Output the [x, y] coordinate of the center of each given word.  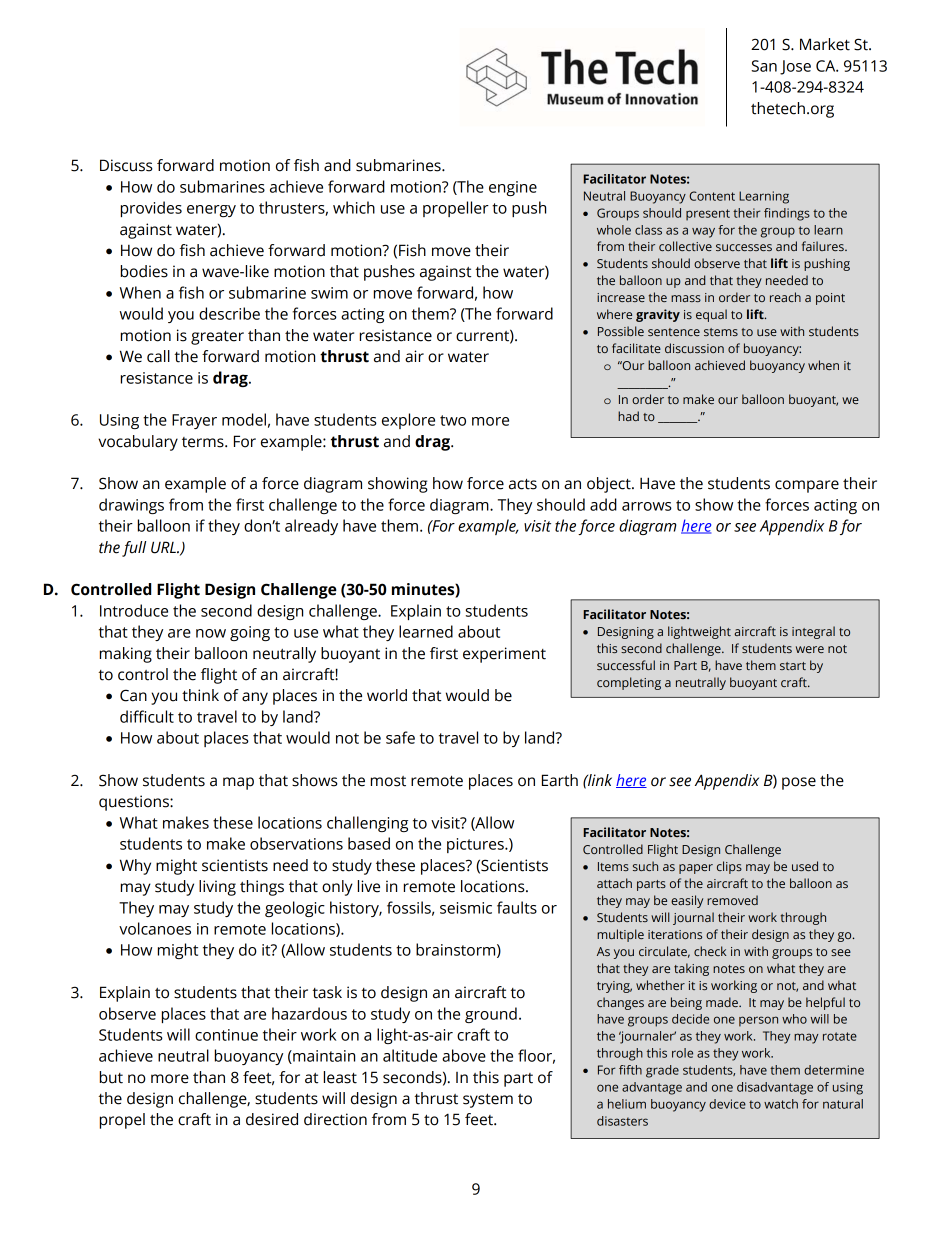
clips [729, 867]
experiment [504, 655]
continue [226, 1035]
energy [211, 211]
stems [721, 332]
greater [217, 338]
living [217, 888]
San [764, 66]
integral [813, 632]
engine [513, 188]
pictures [476, 845]
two [453, 420]
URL [164, 547]
